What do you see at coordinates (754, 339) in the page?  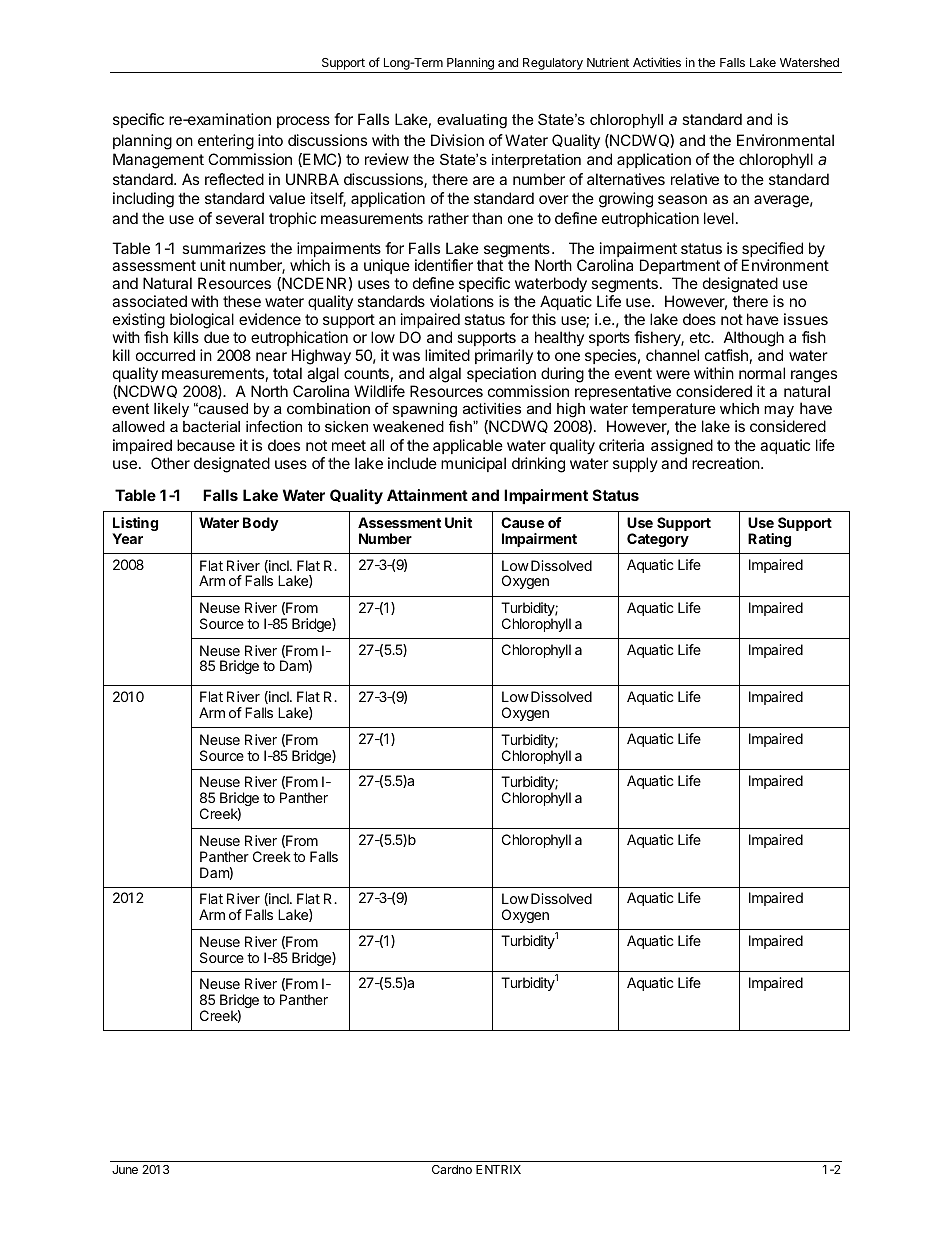 I see `Although` at bounding box center [754, 339].
